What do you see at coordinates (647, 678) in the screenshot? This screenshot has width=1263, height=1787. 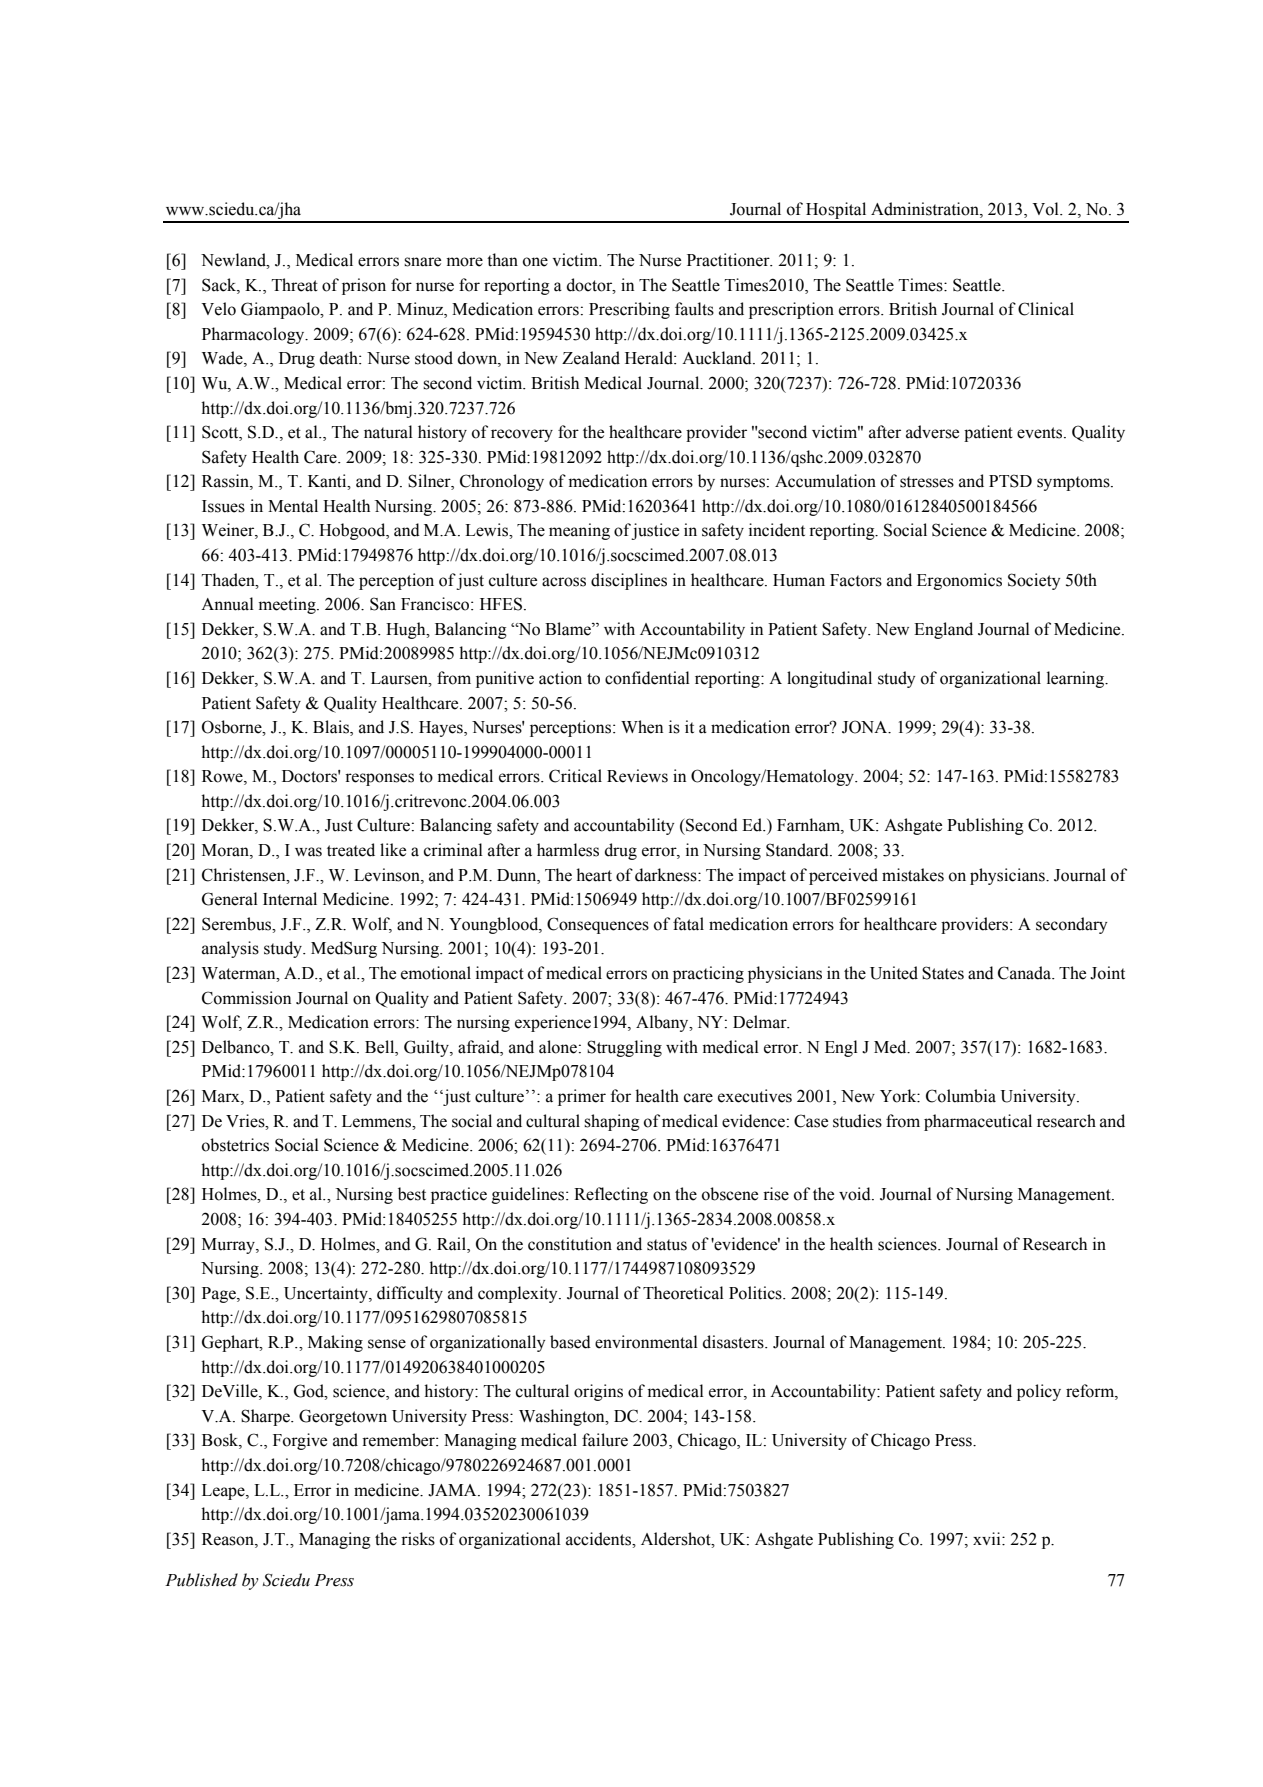 I see `confidential` at bounding box center [647, 678].
